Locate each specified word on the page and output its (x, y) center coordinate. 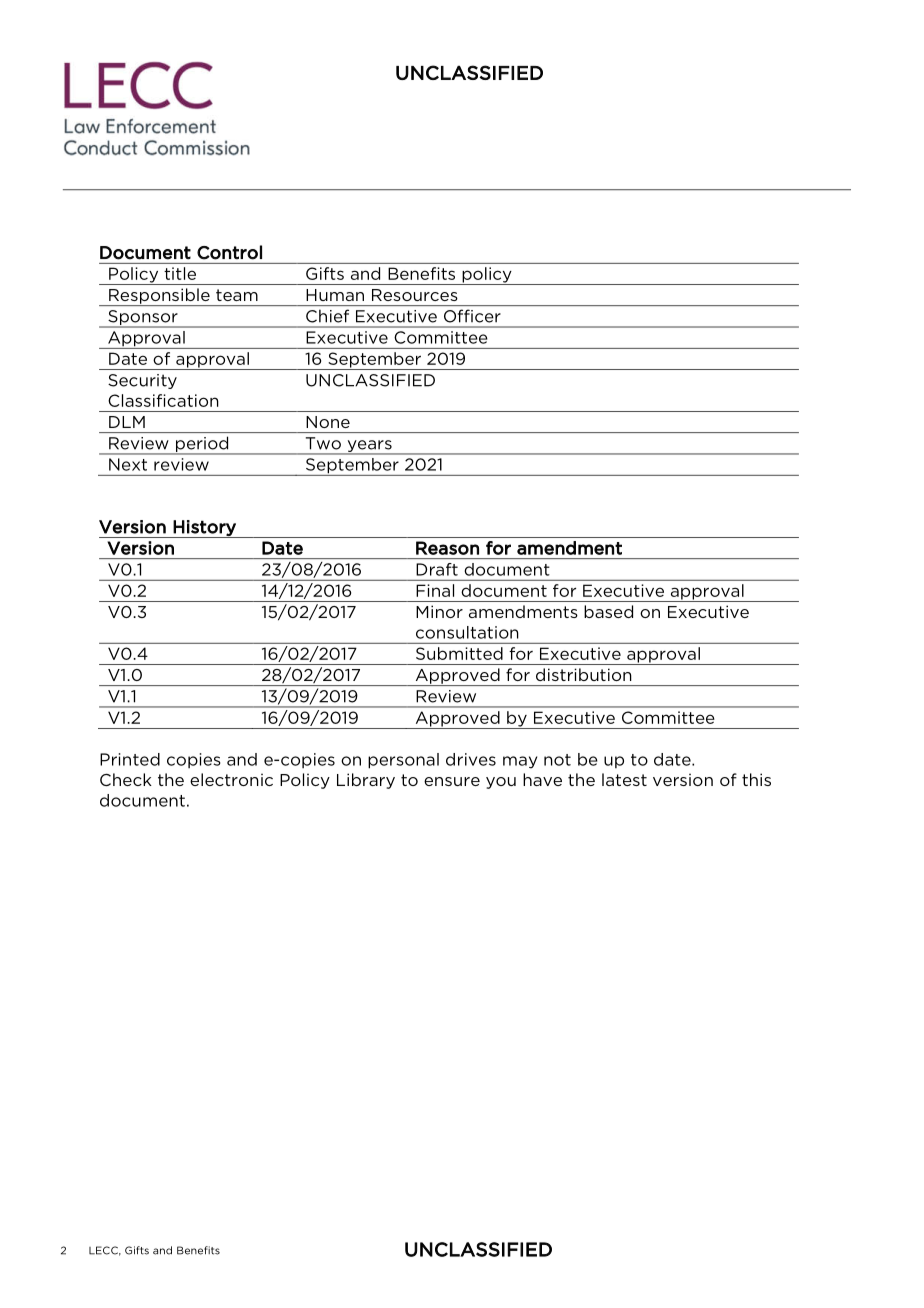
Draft (437, 569)
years (369, 447)
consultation (467, 632)
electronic (231, 779)
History (205, 529)
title (180, 273)
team (237, 295)
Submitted (459, 653)
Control (229, 252)
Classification (163, 400)
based (608, 611)
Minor (439, 611)
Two (323, 443)
